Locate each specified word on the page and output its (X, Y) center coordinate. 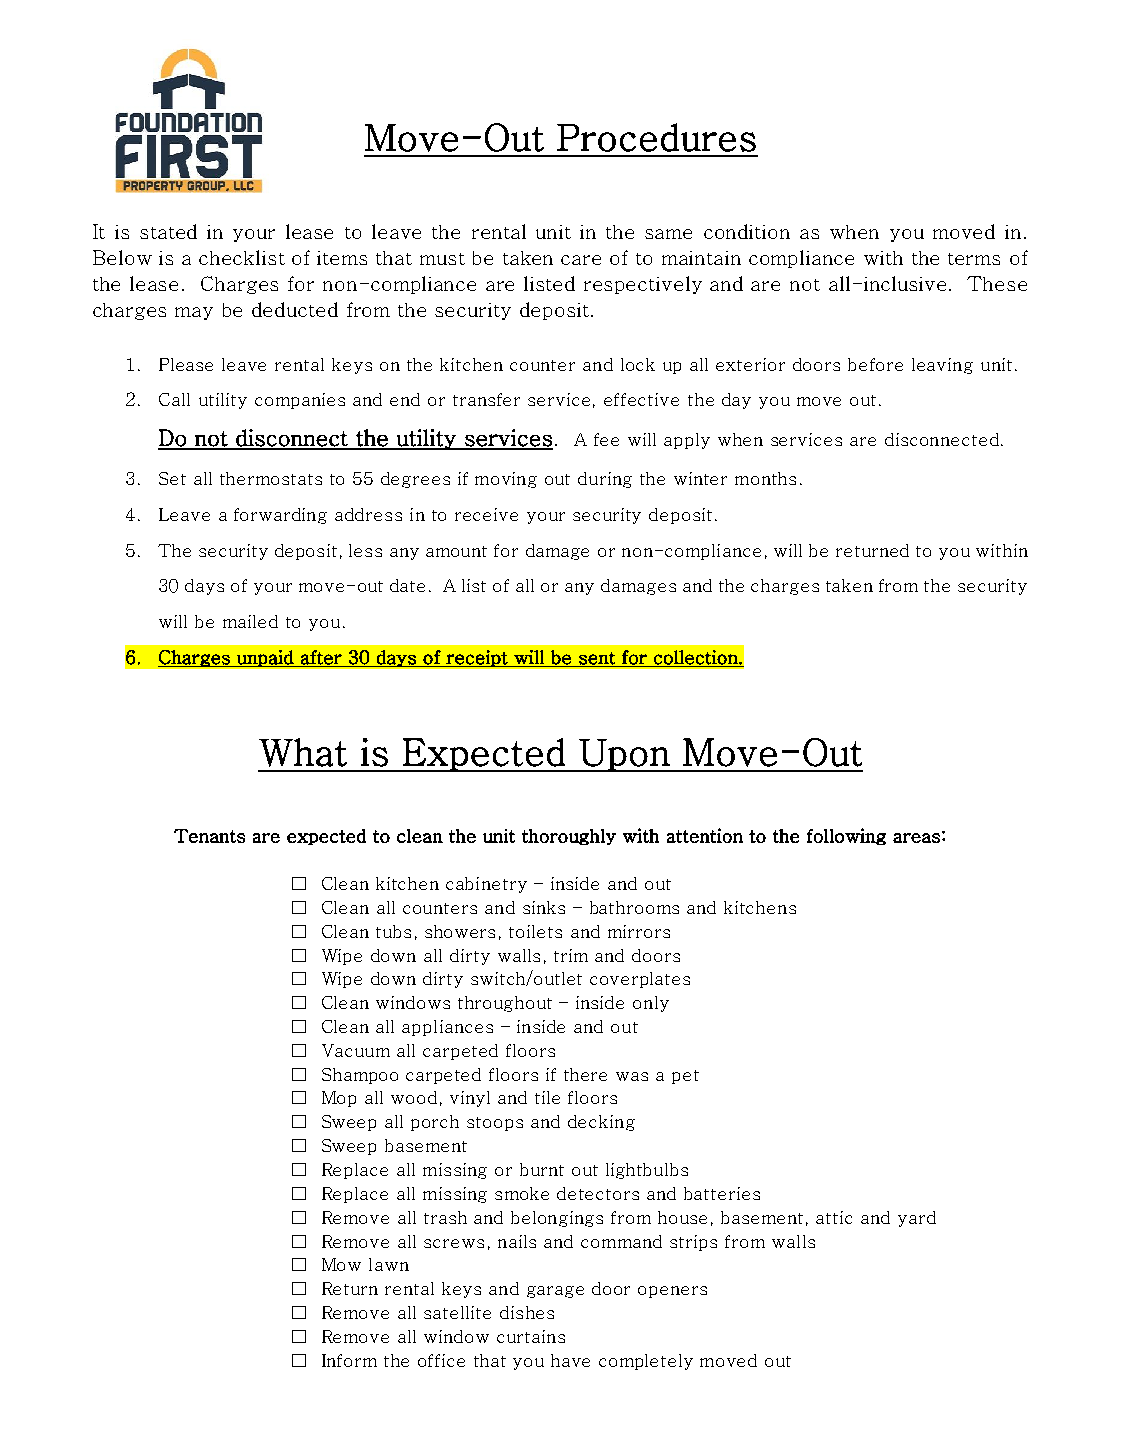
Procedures (656, 137)
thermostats (271, 478)
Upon (624, 755)
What (303, 752)
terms (974, 259)
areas (916, 838)
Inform (349, 1360)
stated (168, 231)
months (765, 478)
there (585, 1074)
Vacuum (356, 1050)
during (605, 480)
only (651, 1004)
